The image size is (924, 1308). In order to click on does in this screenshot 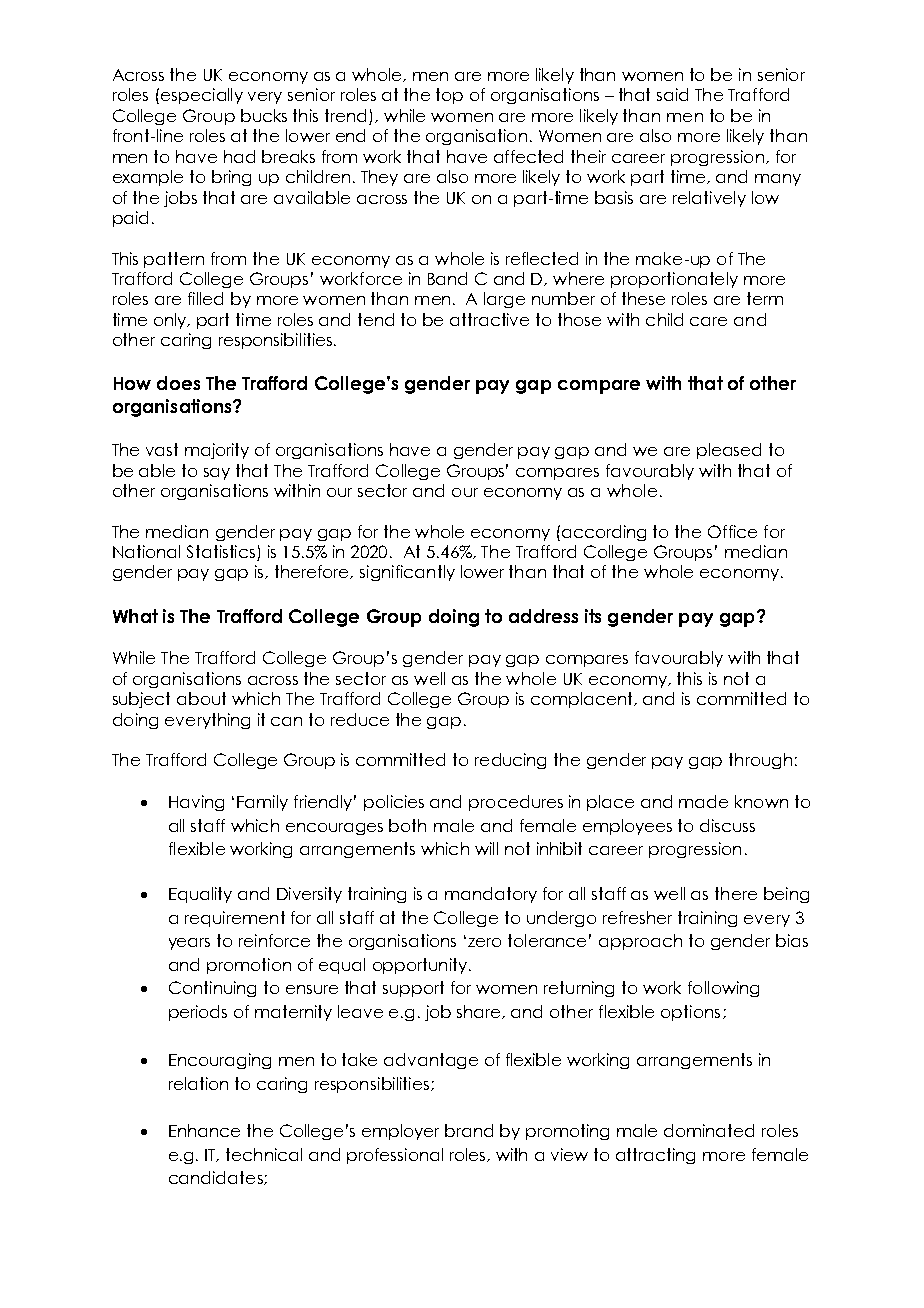, I will do `click(178, 383)`.
